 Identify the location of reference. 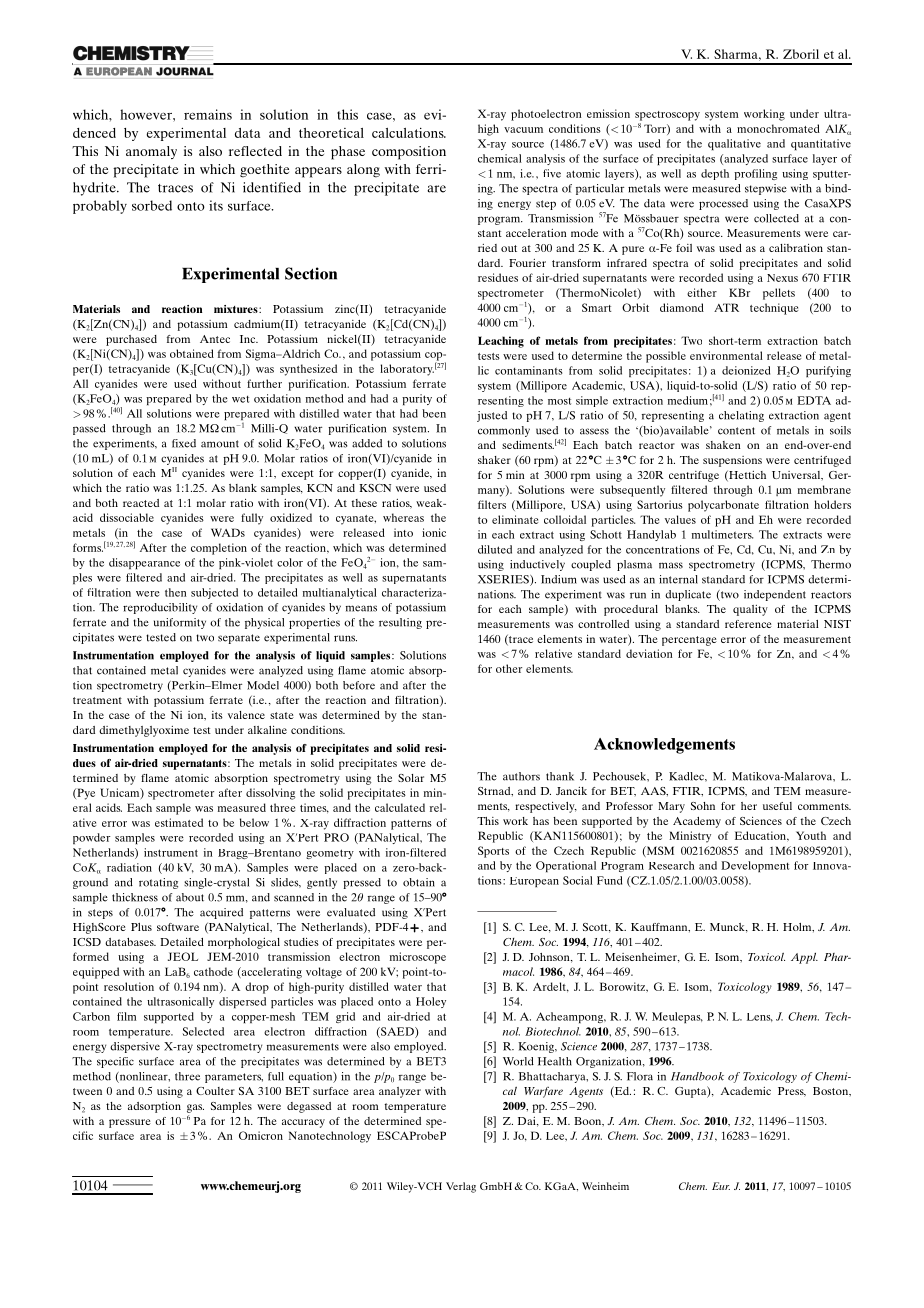
(748, 624).
